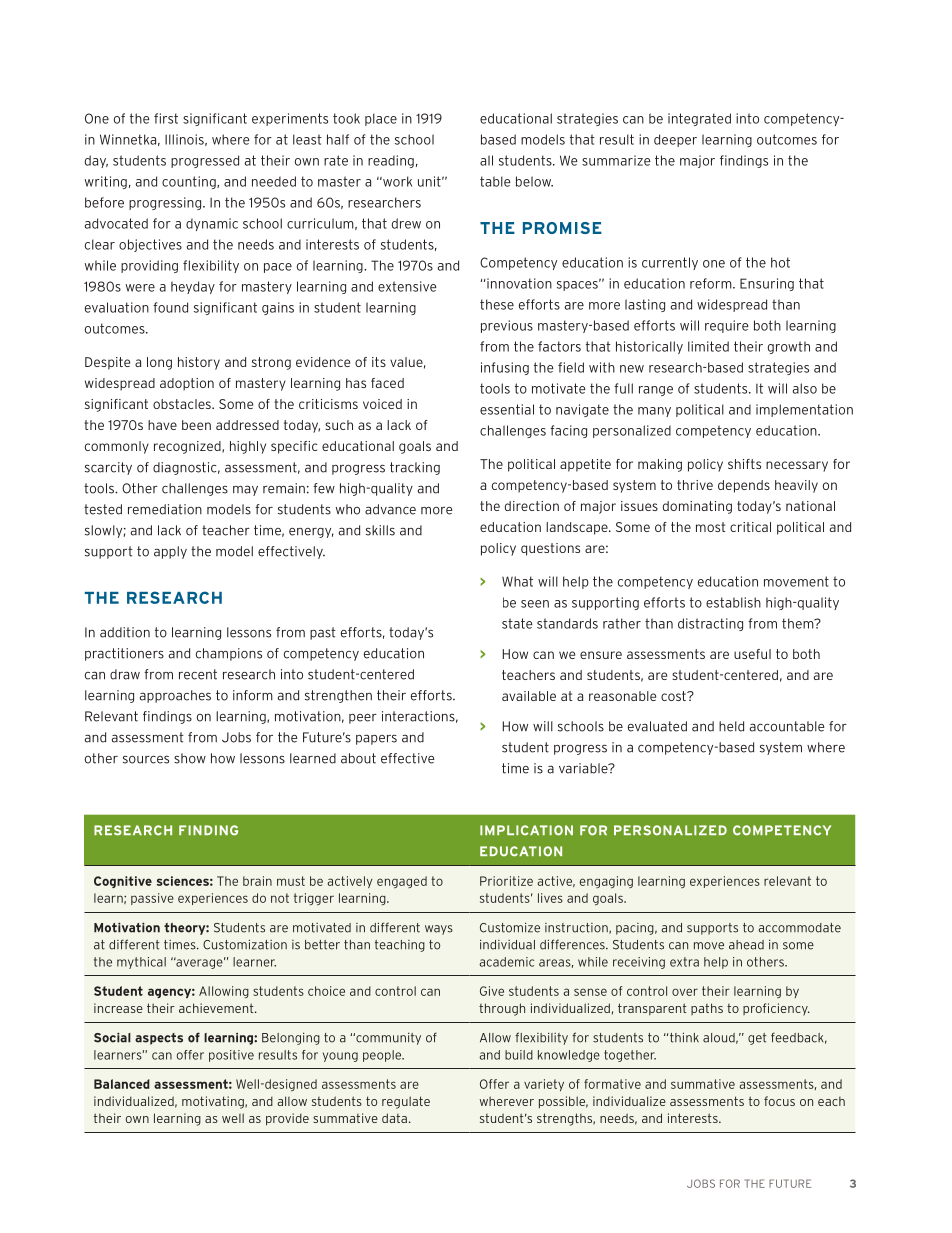  Describe the element at coordinates (606, 882) in the page. I see `engaging` at that location.
